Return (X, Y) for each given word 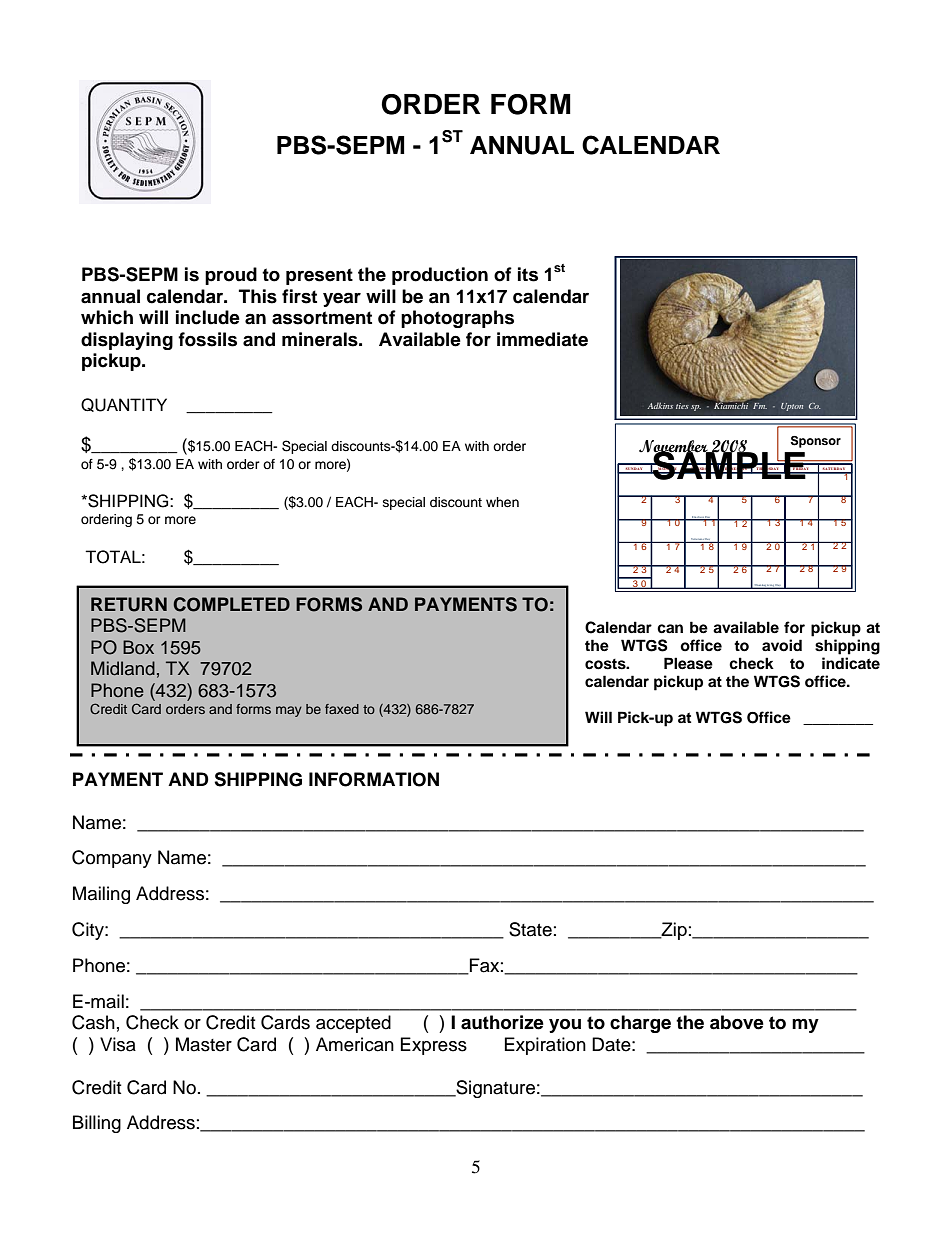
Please (688, 663)
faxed (342, 709)
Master (204, 1044)
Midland (123, 668)
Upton (792, 407)
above (737, 1022)
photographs (457, 319)
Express (434, 1046)
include (208, 317)
